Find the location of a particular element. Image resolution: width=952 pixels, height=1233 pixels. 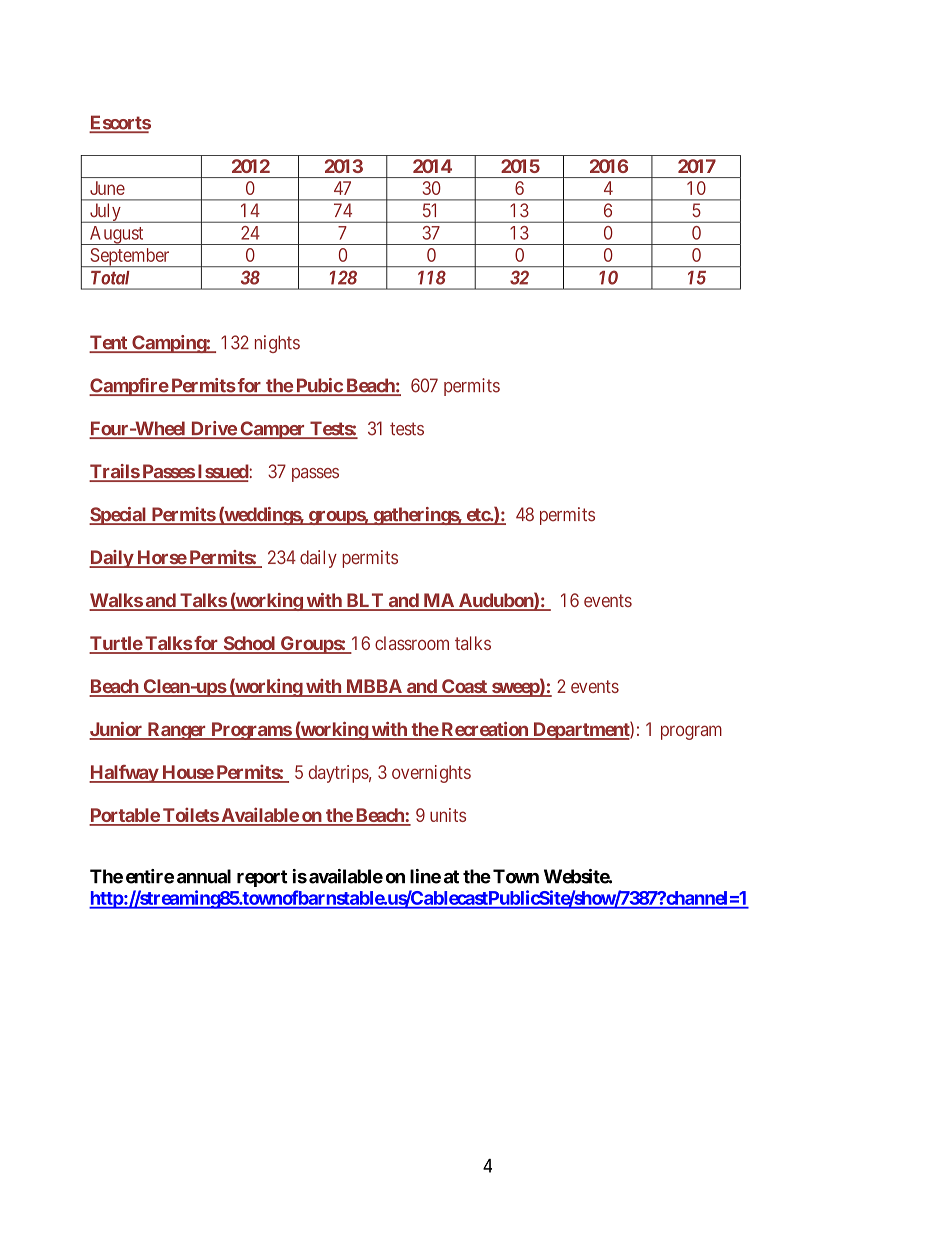

School is located at coordinates (249, 644).
